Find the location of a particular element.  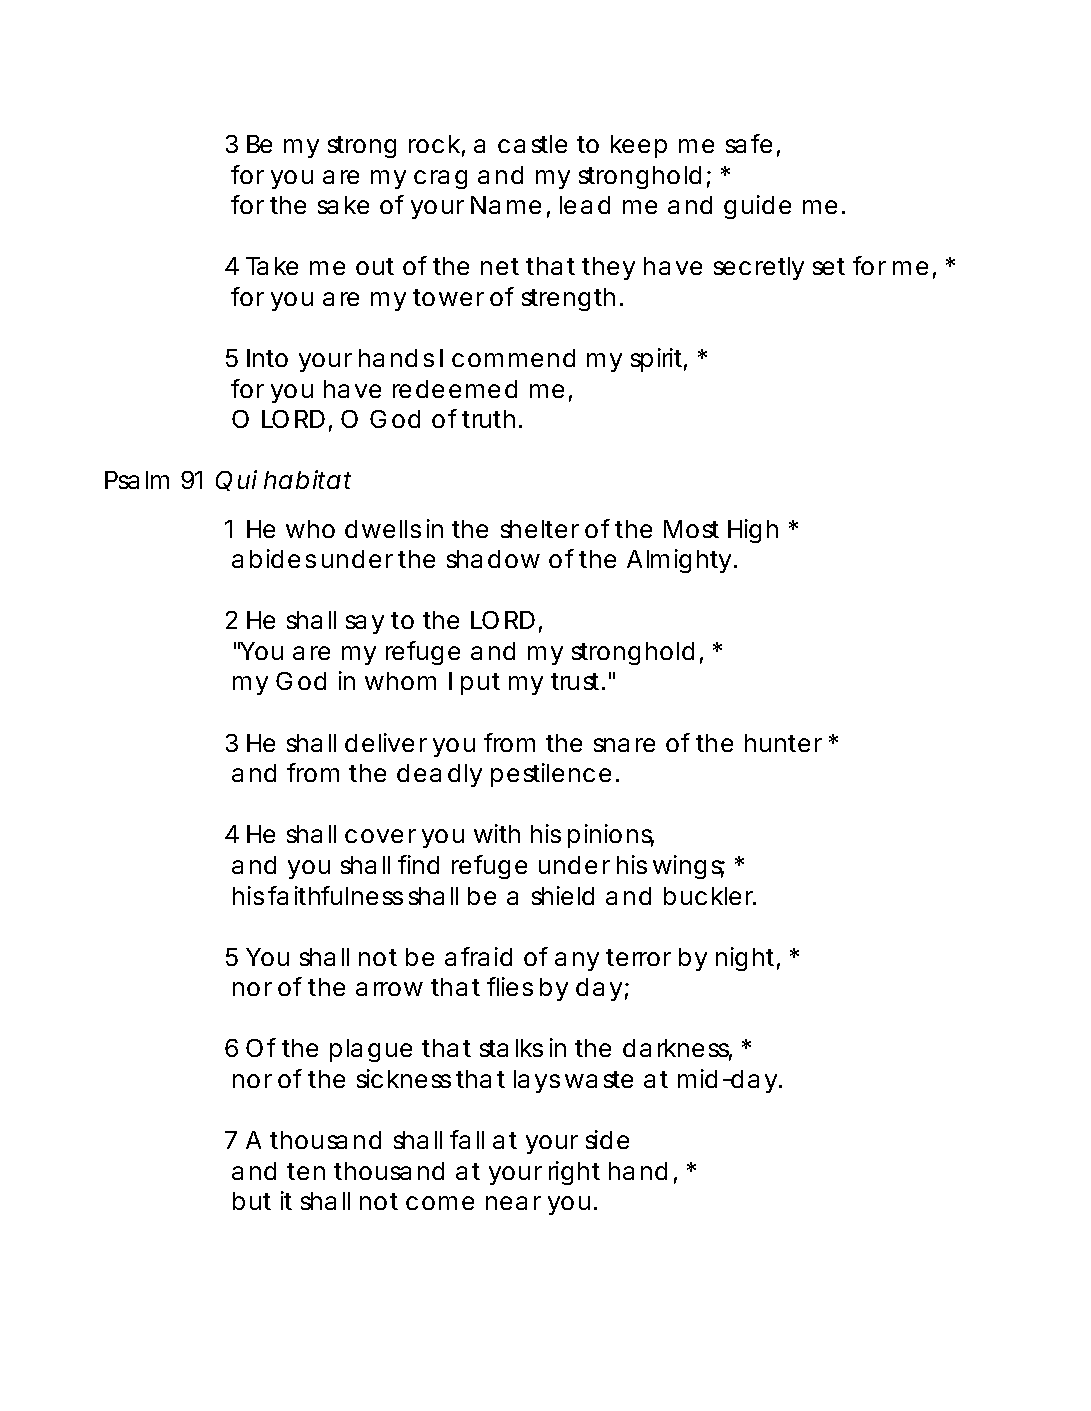

but is located at coordinates (252, 1201).
